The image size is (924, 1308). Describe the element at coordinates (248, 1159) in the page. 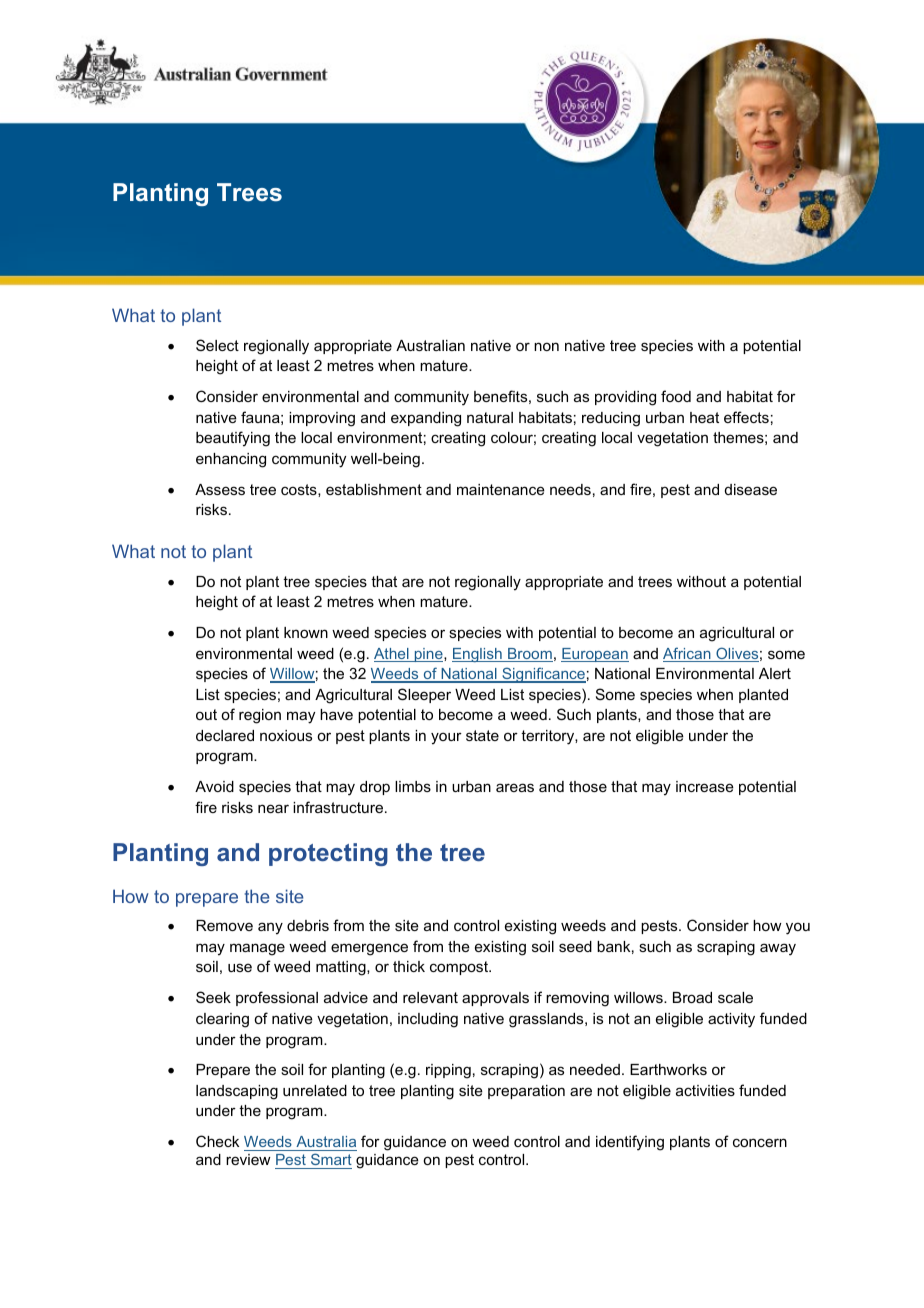

I see `review` at that location.
